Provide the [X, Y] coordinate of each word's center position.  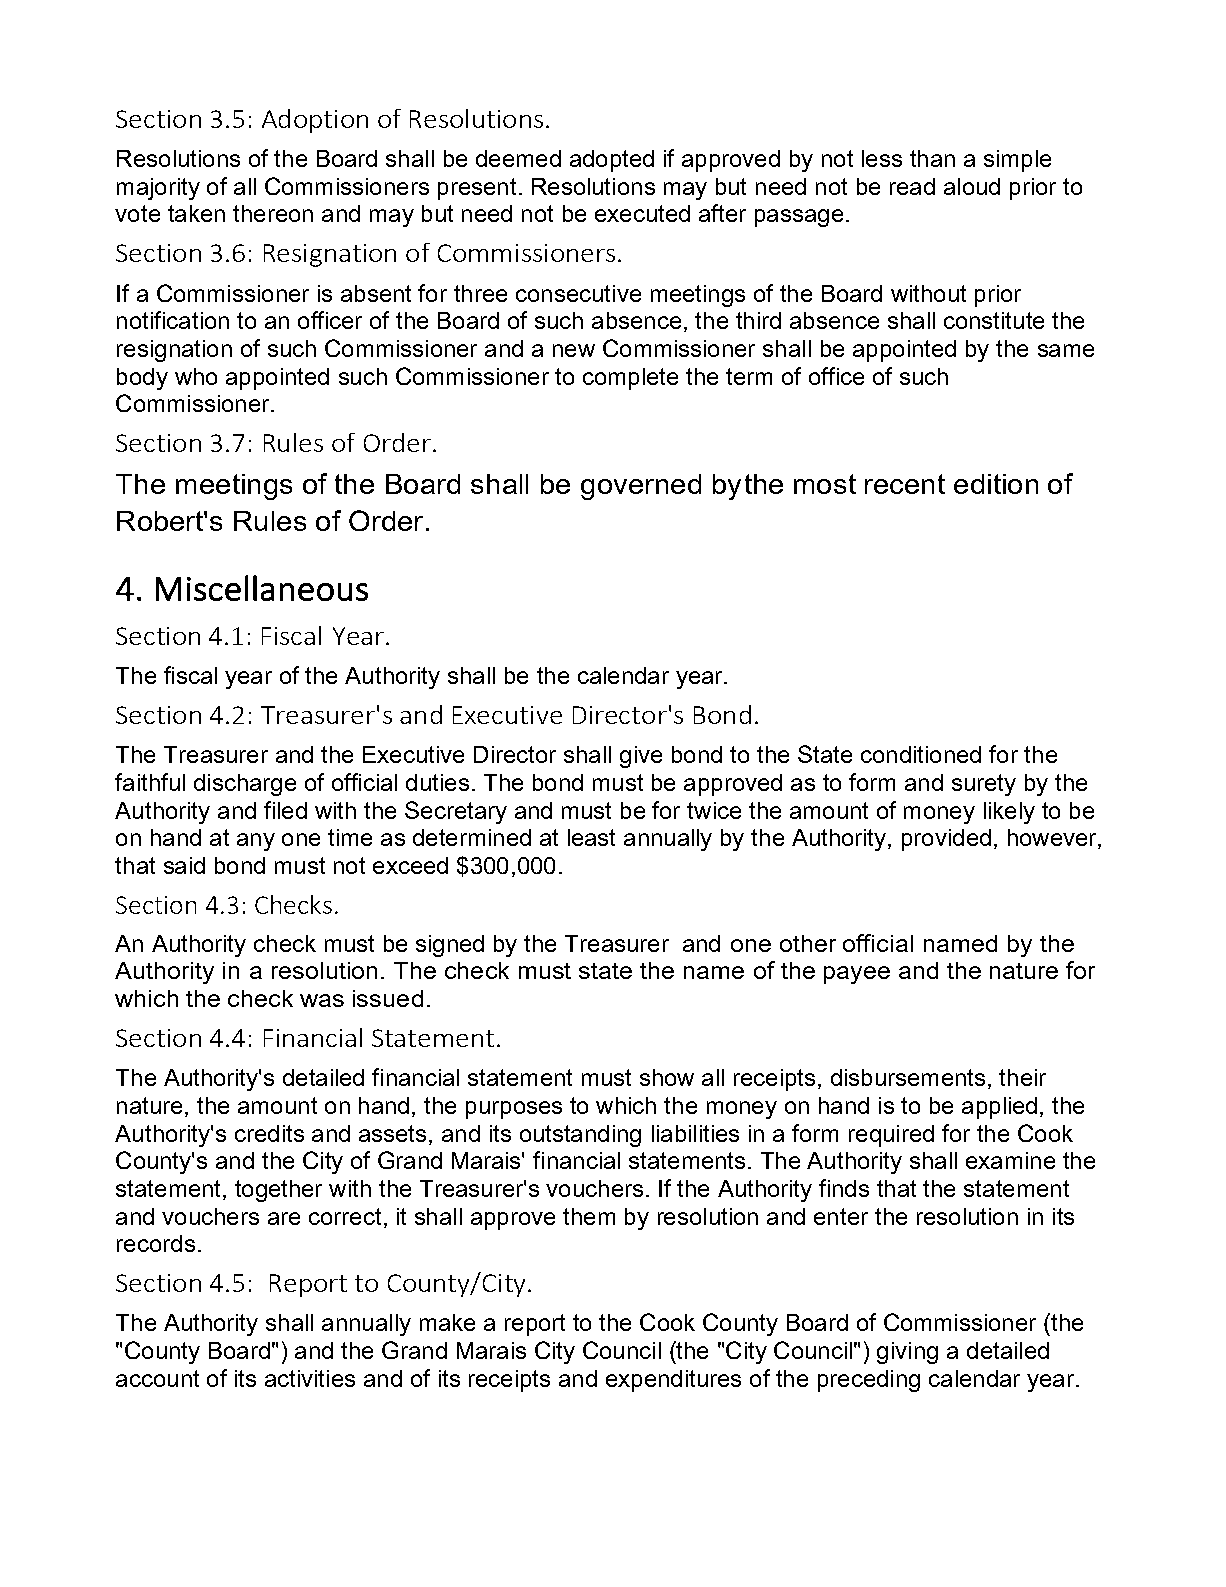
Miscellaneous [262, 588]
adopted [612, 161]
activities [310, 1378]
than [932, 158]
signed [450, 946]
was [322, 1000]
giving [907, 1353]
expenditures [673, 1381]
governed [641, 487]
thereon [273, 213]
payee [857, 975]
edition [996, 484]
